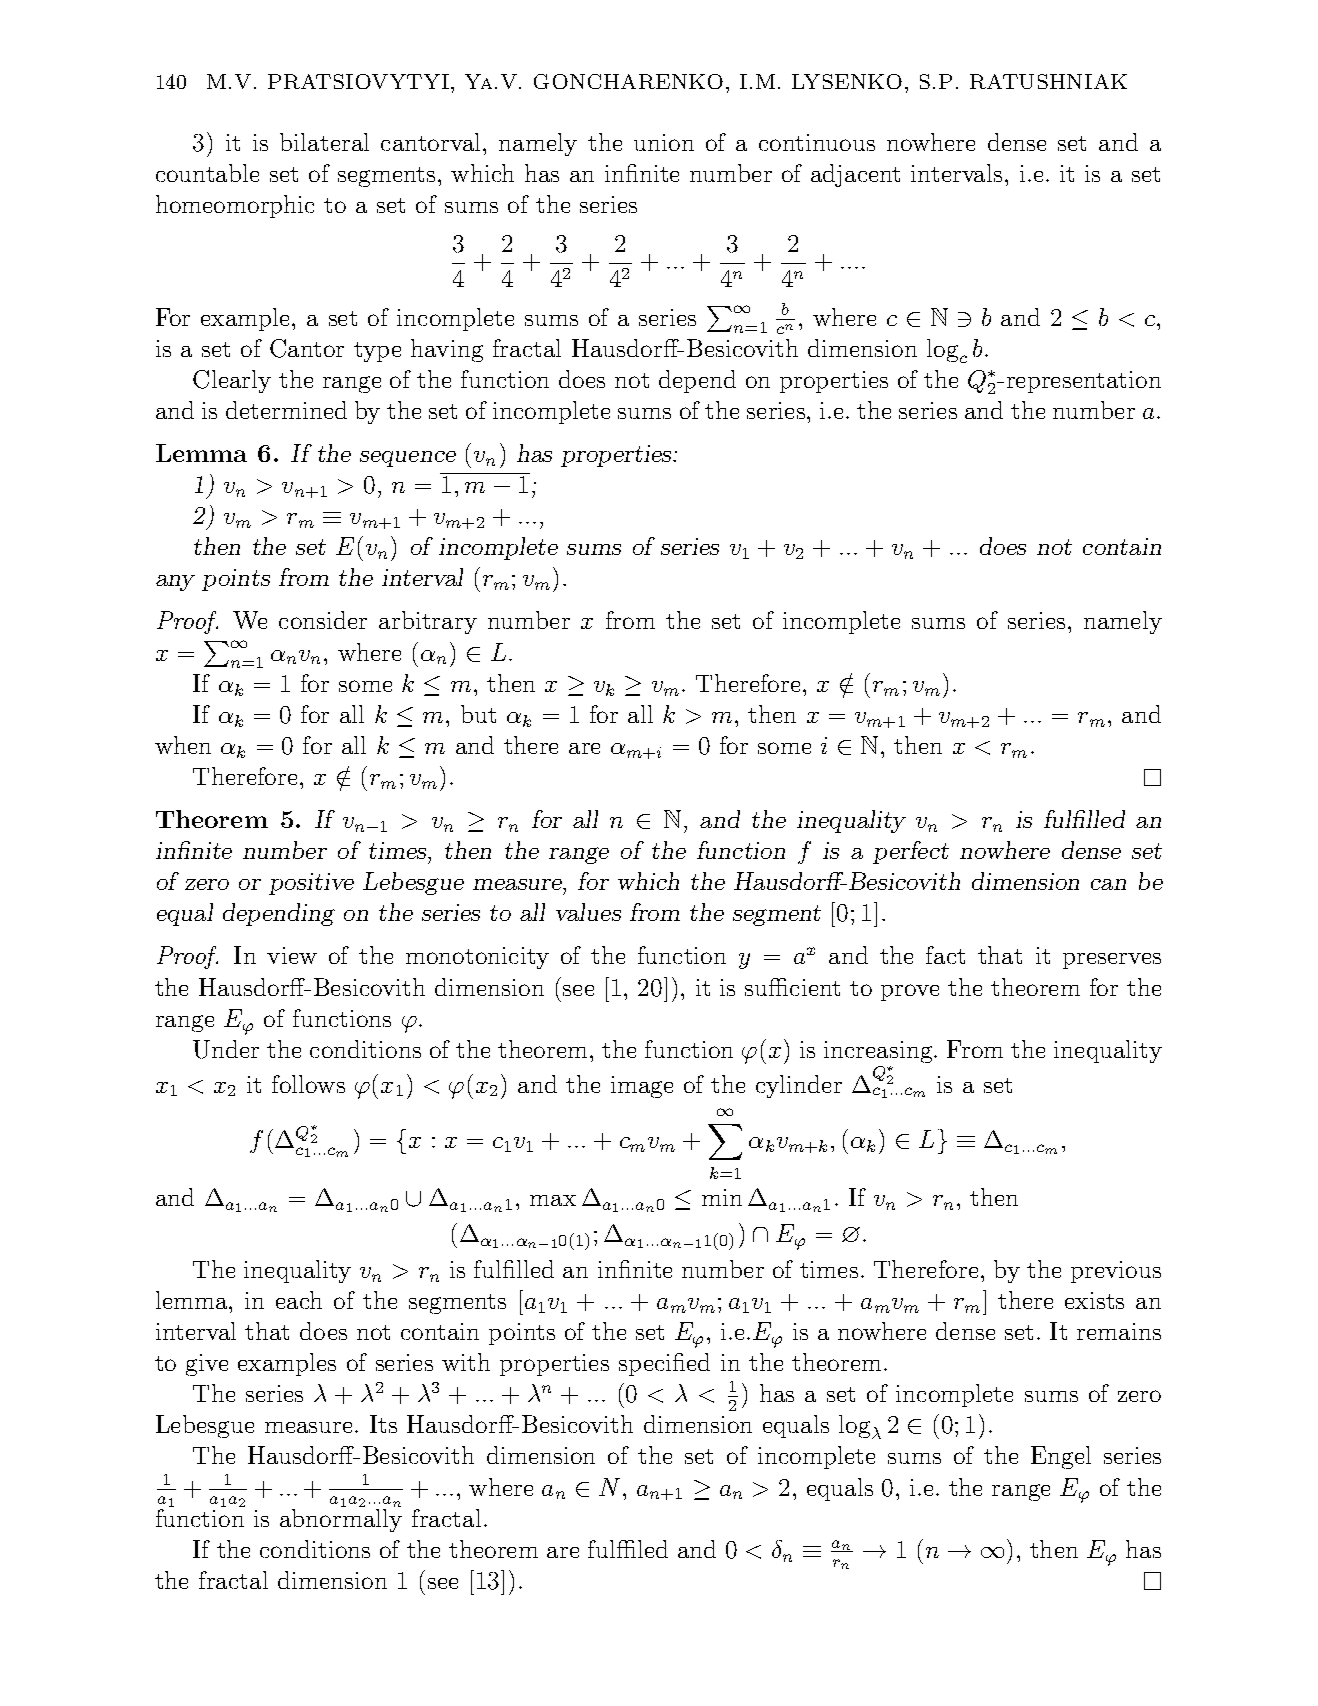 The width and height of the document is (1318, 1706). Describe the element at coordinates (1061, 1457) in the document. I see `Engel` at that location.
